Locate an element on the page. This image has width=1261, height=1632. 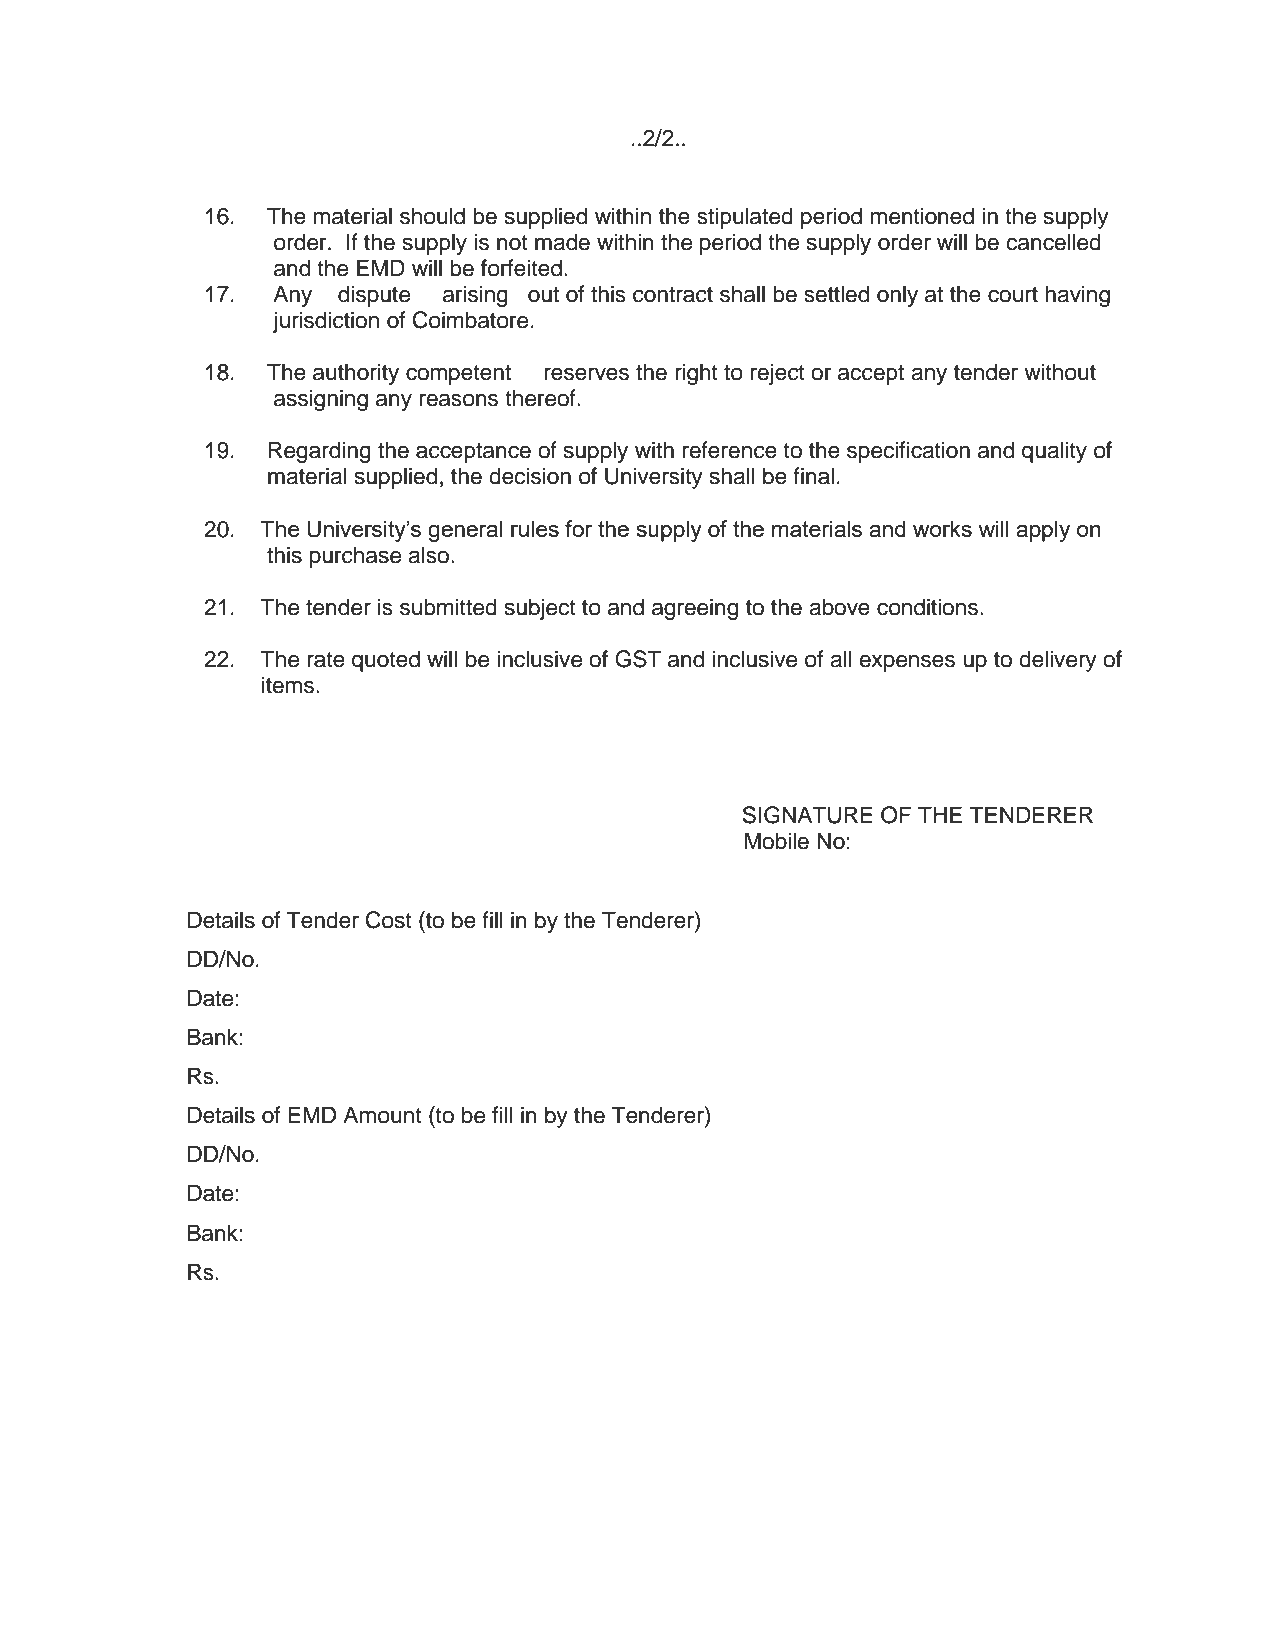
Amount is located at coordinates (382, 1115).
